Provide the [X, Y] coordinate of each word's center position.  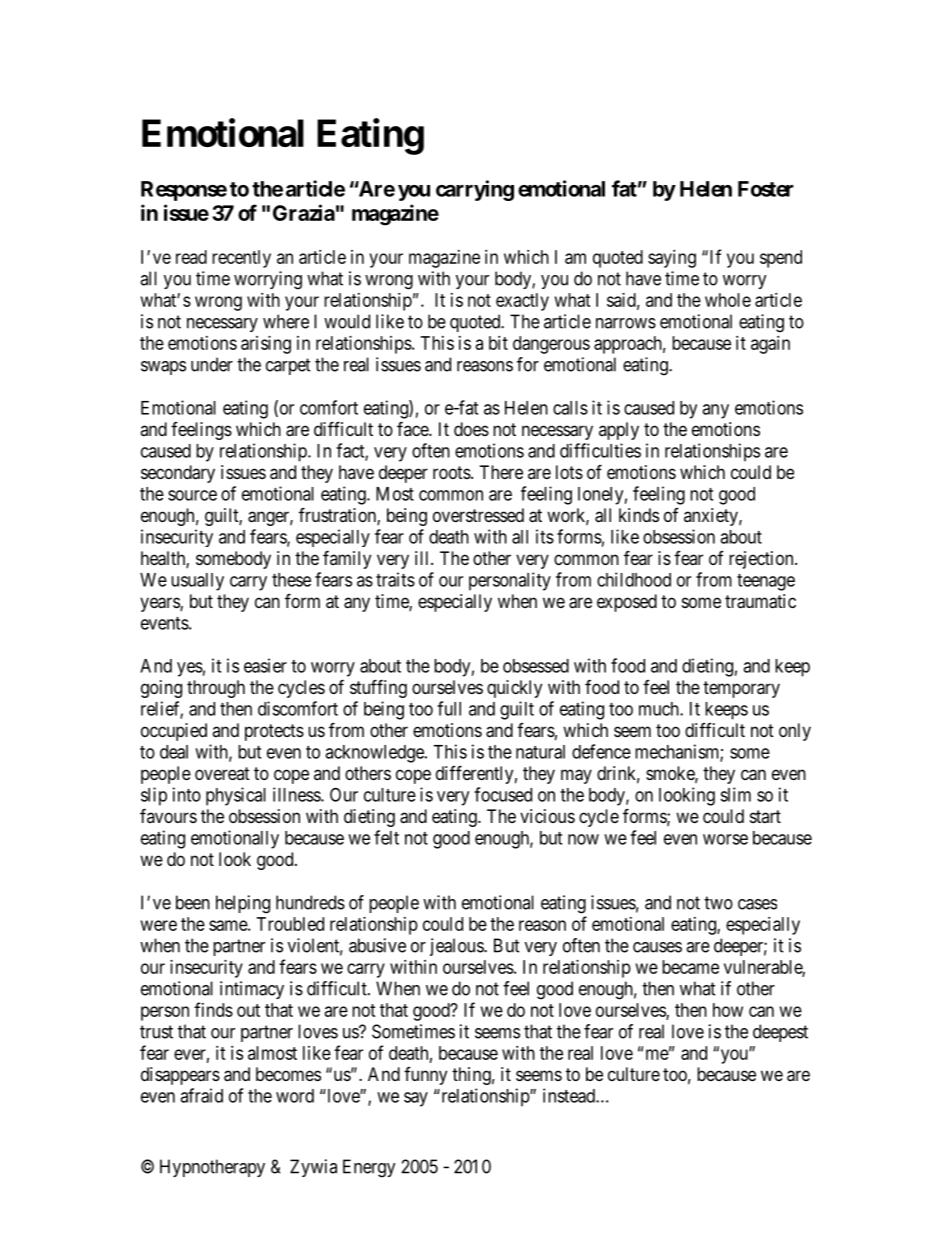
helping [243, 904]
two [718, 903]
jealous [457, 947]
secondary [178, 474]
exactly [522, 302]
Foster [766, 189]
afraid [201, 1095]
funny [425, 1076]
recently [241, 259]
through [216, 689]
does [471, 429]
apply [619, 431]
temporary [741, 689]
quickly [514, 689]
